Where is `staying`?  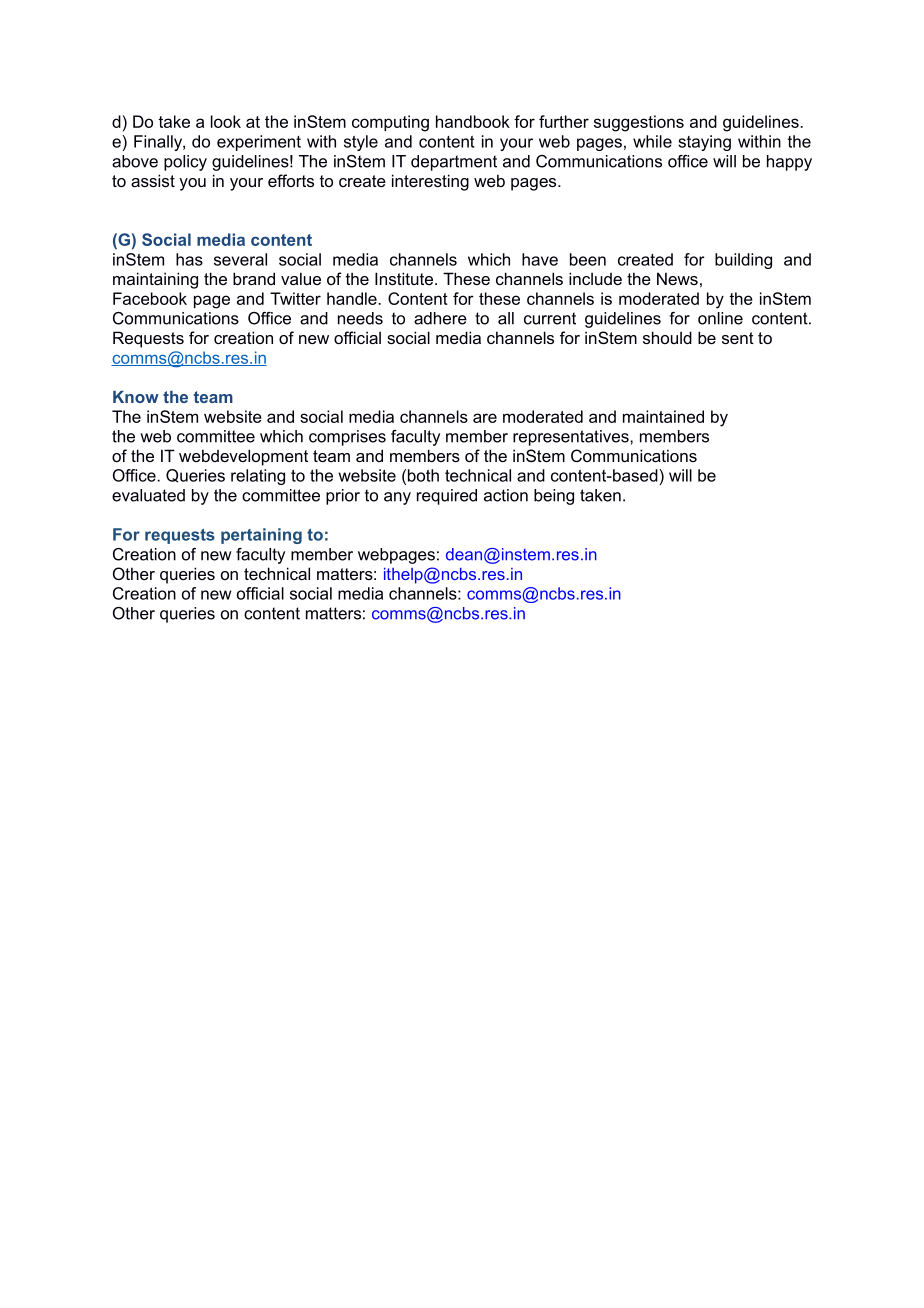 staying is located at coordinates (704, 143).
